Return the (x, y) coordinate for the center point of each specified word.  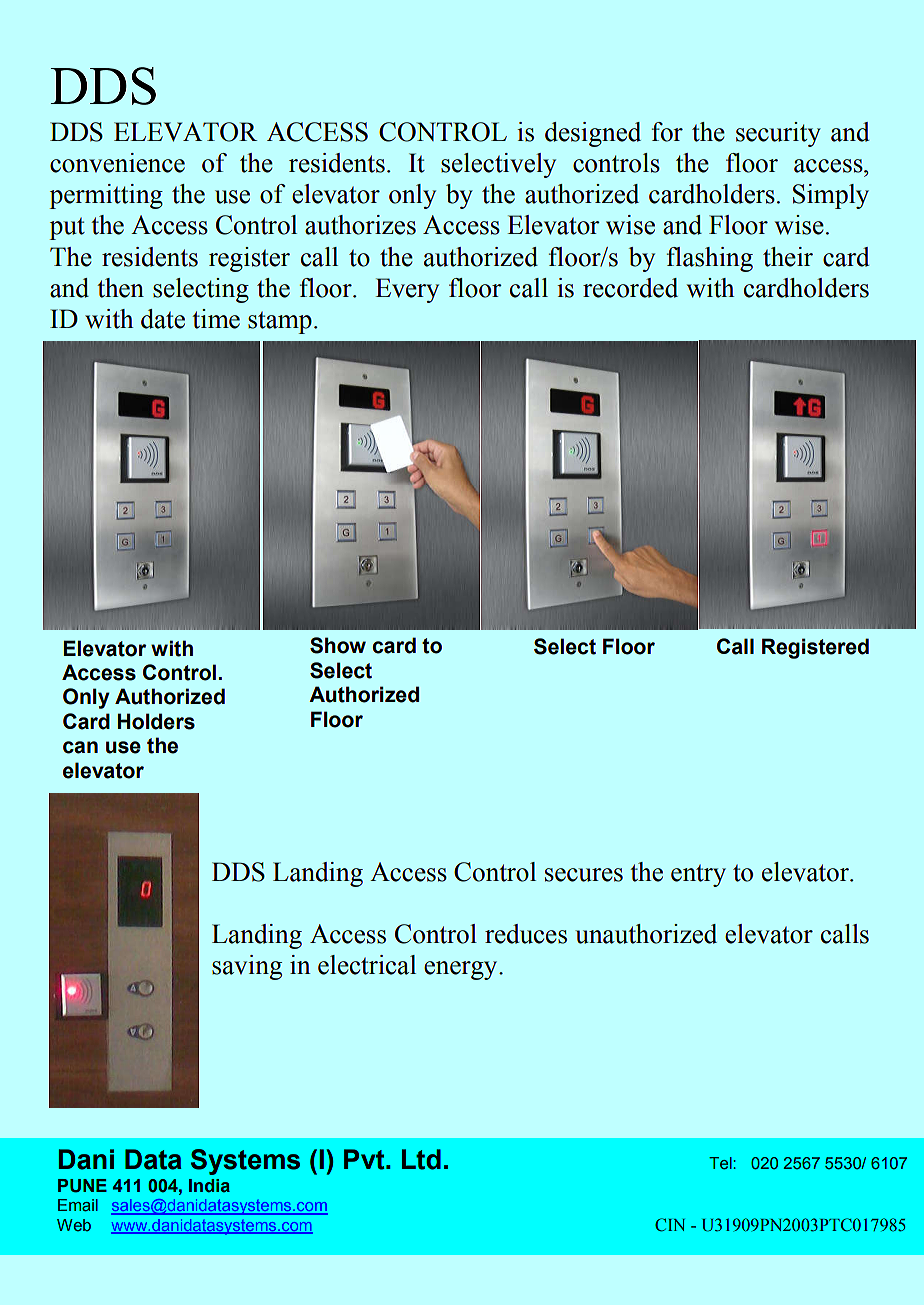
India (209, 1185)
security (778, 134)
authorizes (360, 225)
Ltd (421, 1159)
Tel (721, 1163)
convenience (117, 163)
